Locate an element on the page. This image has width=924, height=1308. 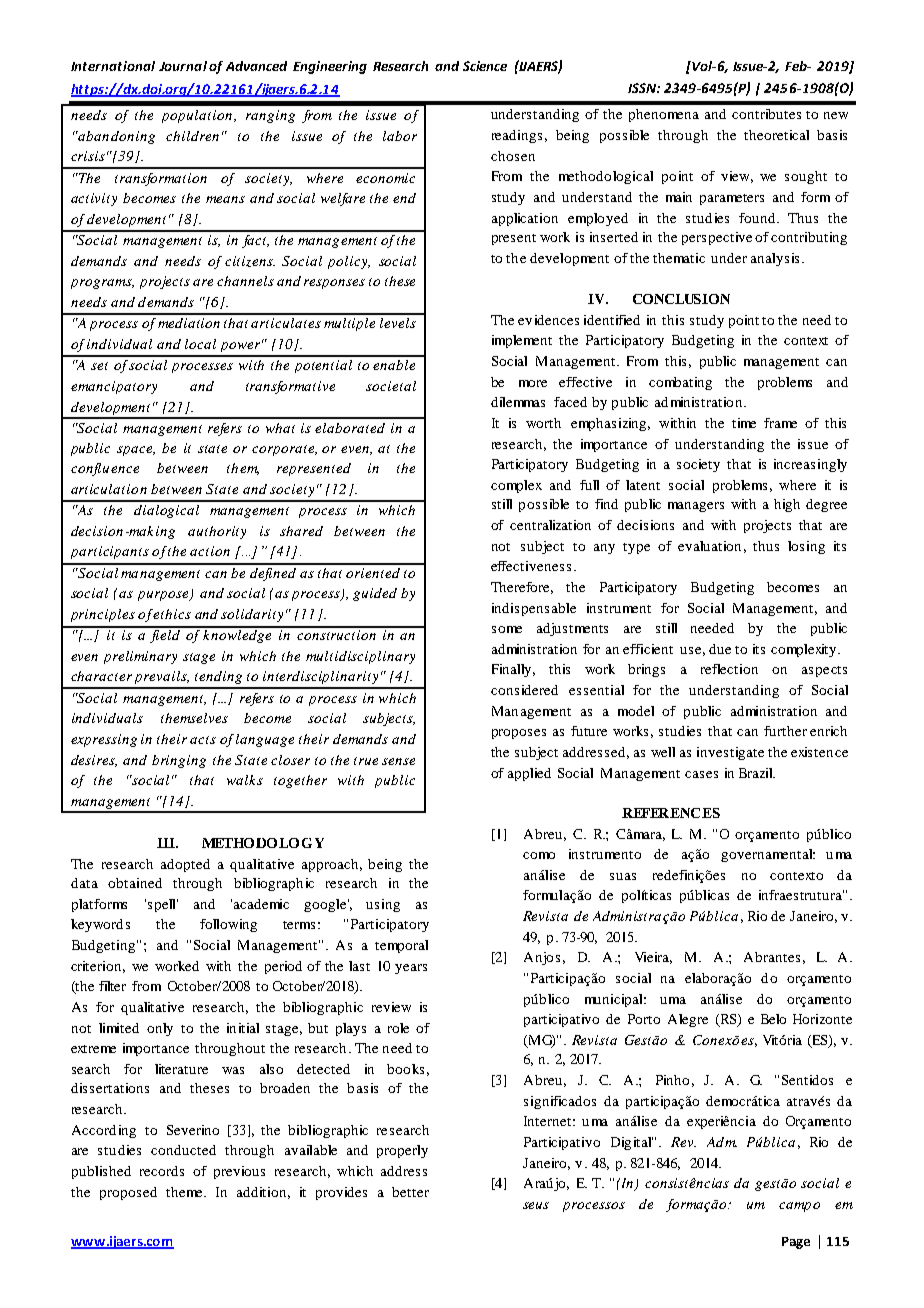
time is located at coordinates (744, 423).
